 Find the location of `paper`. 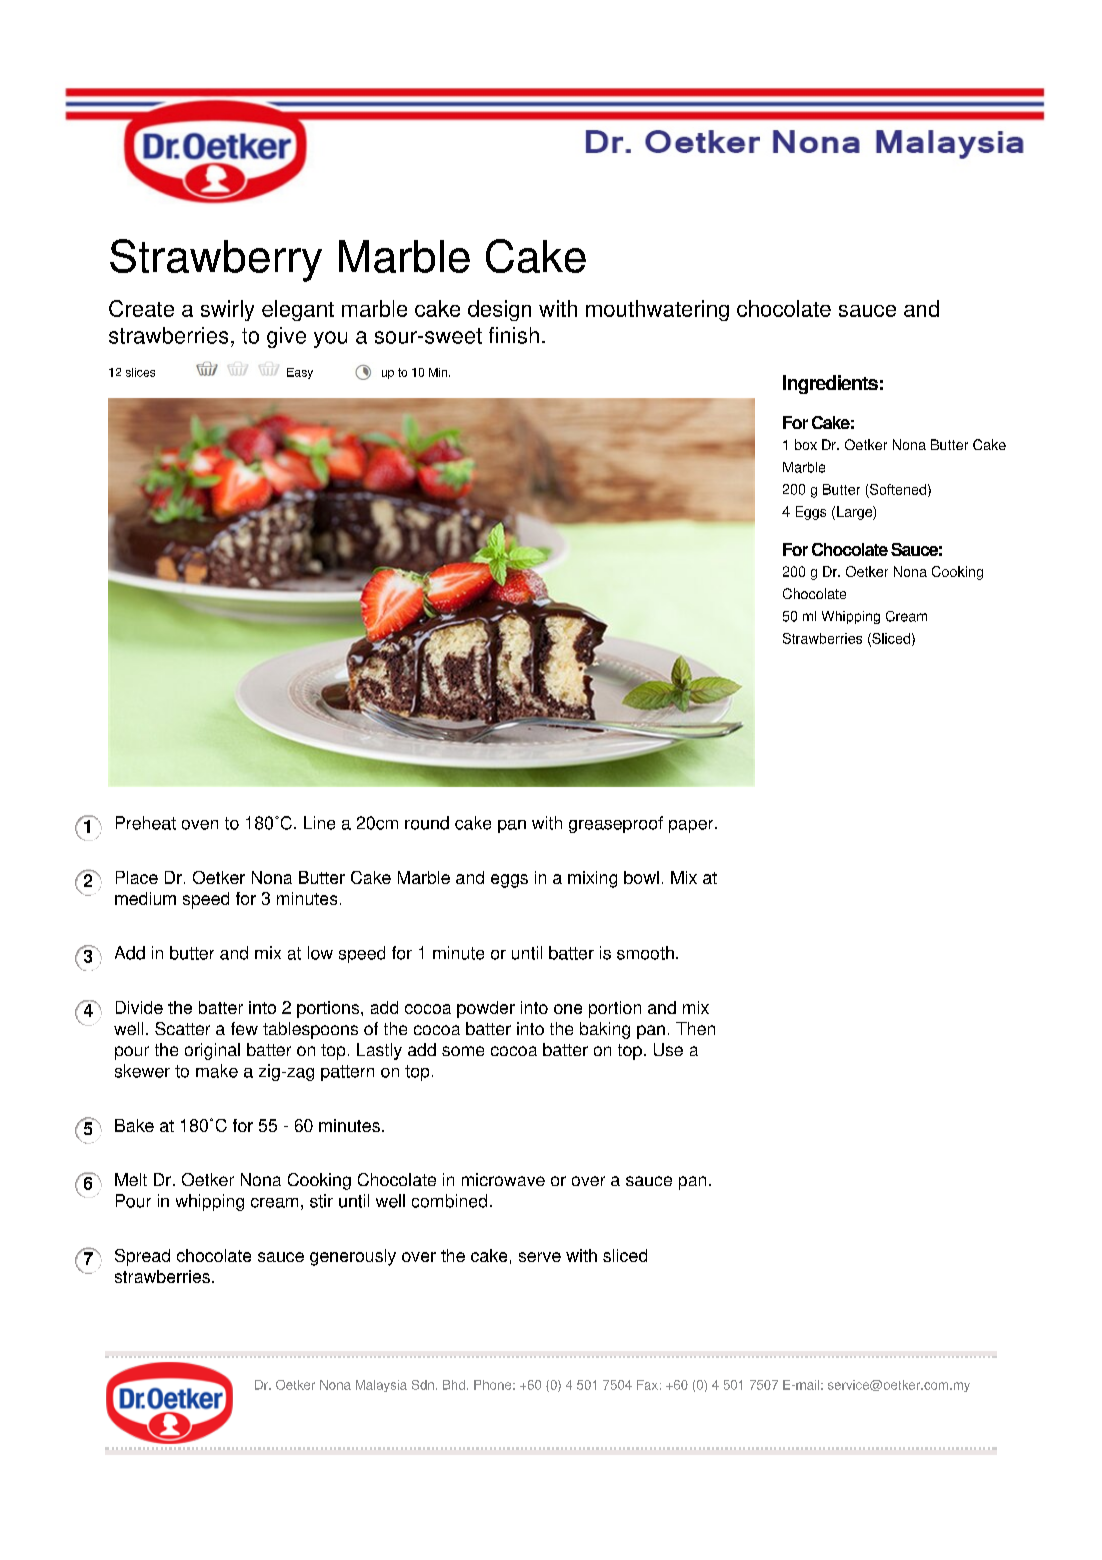

paper is located at coordinates (692, 826).
